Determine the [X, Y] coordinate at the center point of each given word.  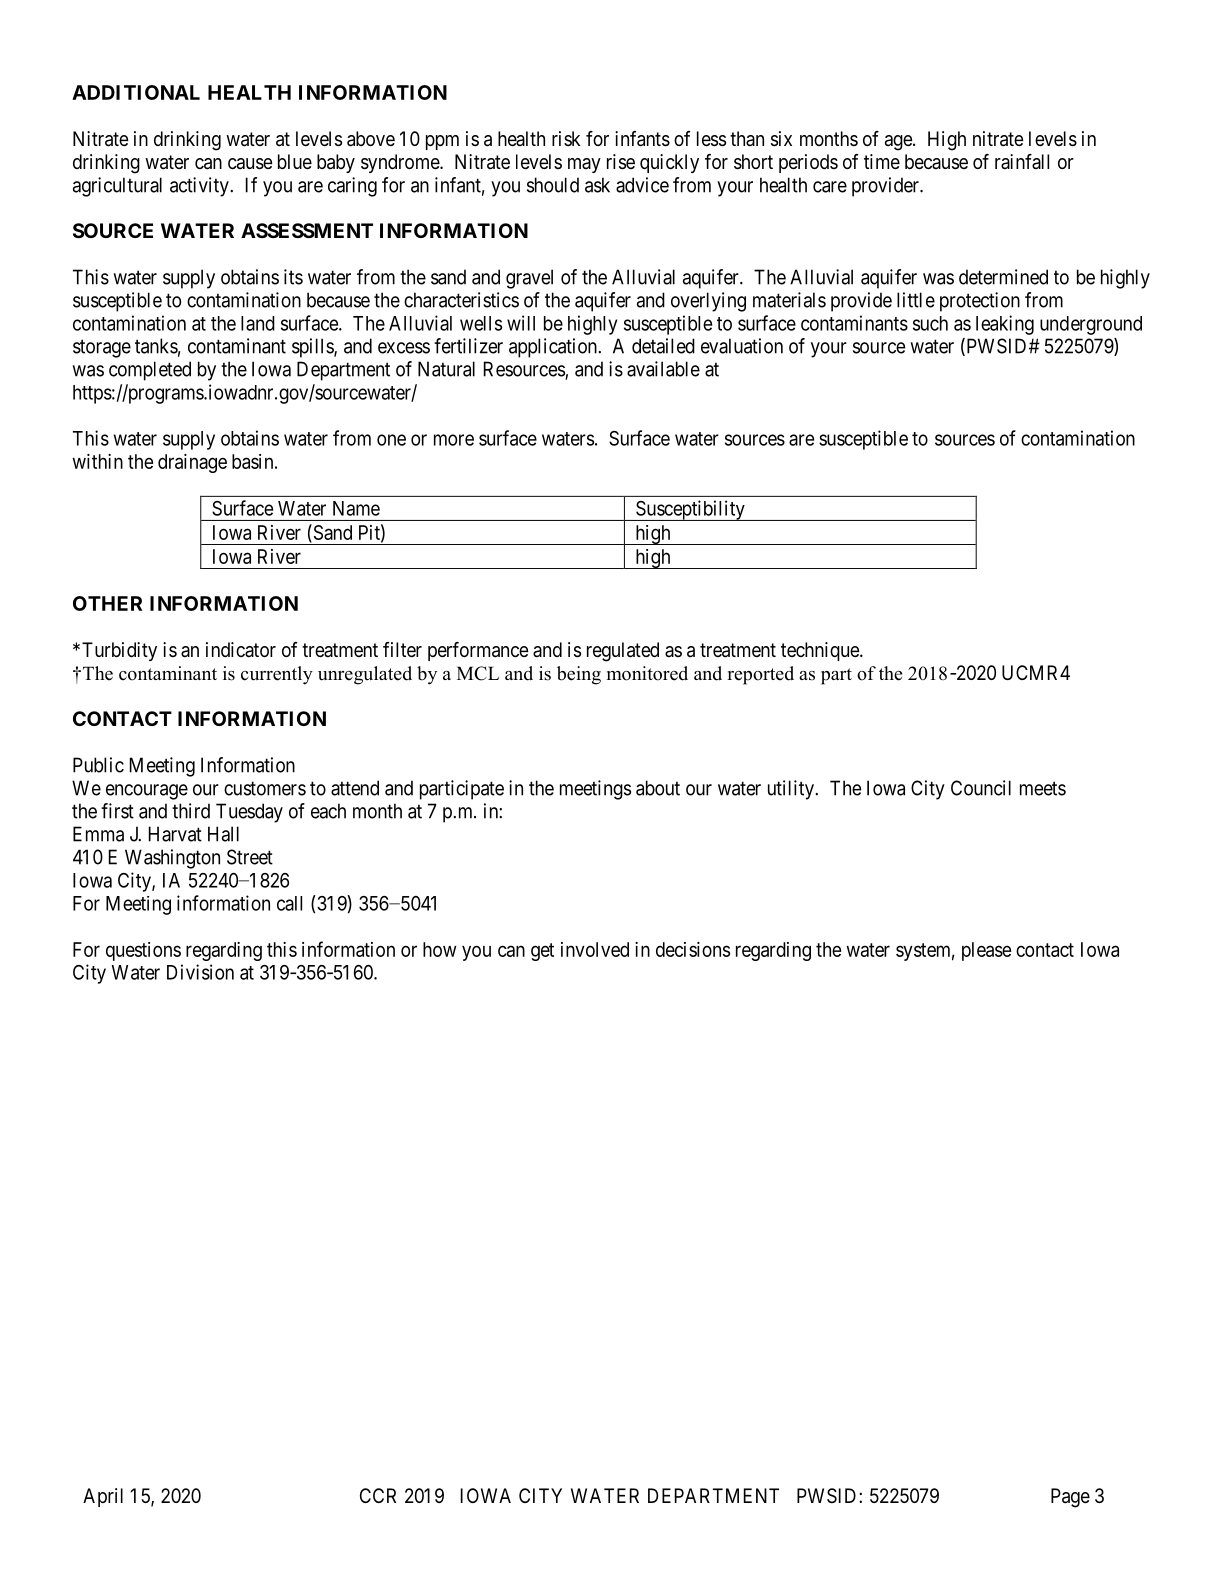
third [191, 811]
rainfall [1022, 161]
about [658, 788]
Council [981, 788]
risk [566, 138]
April [103, 1497]
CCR [378, 1495]
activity [200, 187]
